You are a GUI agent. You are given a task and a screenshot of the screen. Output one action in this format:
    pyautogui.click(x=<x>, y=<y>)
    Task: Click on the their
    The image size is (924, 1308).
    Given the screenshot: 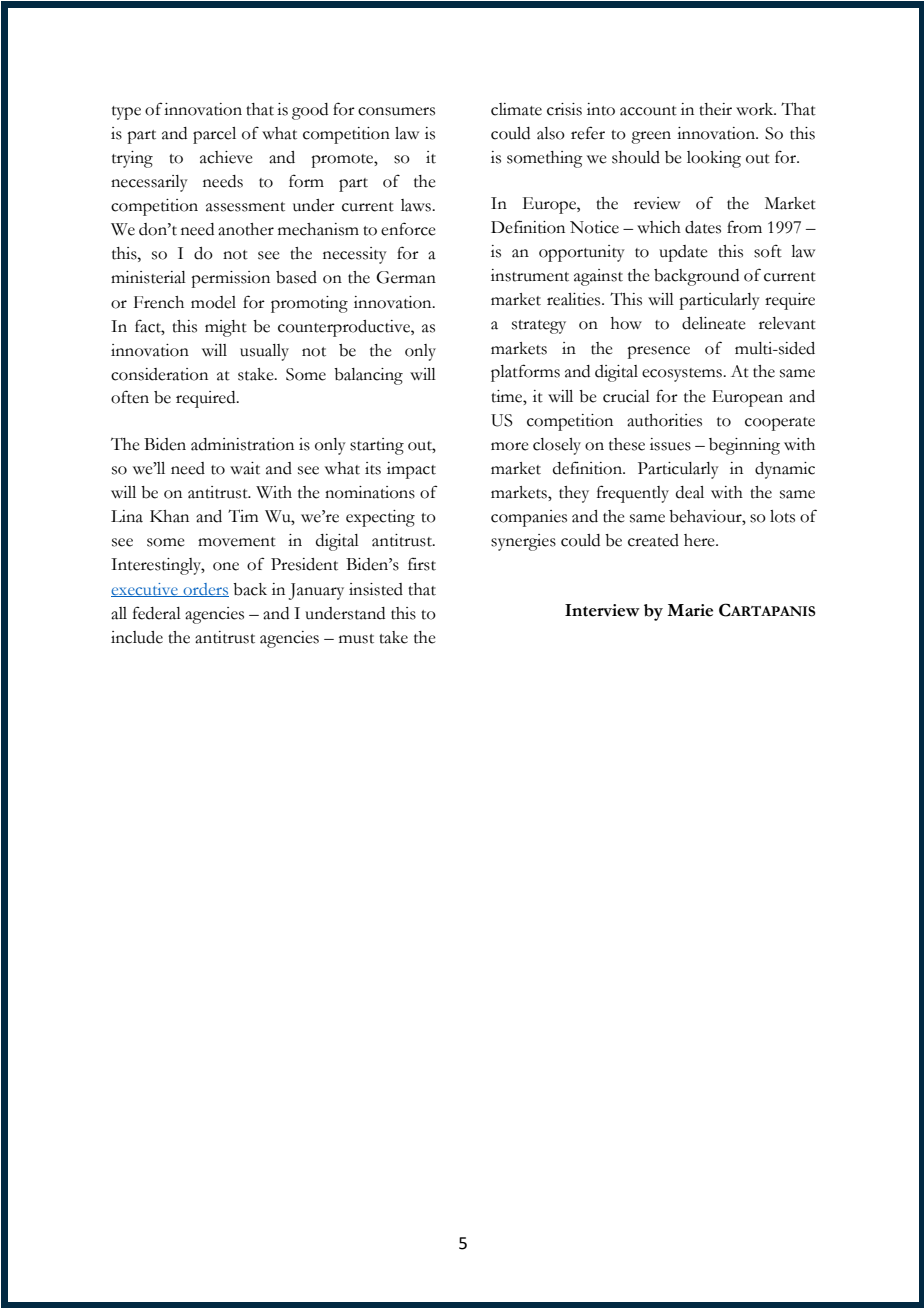 What is the action you would take?
    pyautogui.click(x=715, y=109)
